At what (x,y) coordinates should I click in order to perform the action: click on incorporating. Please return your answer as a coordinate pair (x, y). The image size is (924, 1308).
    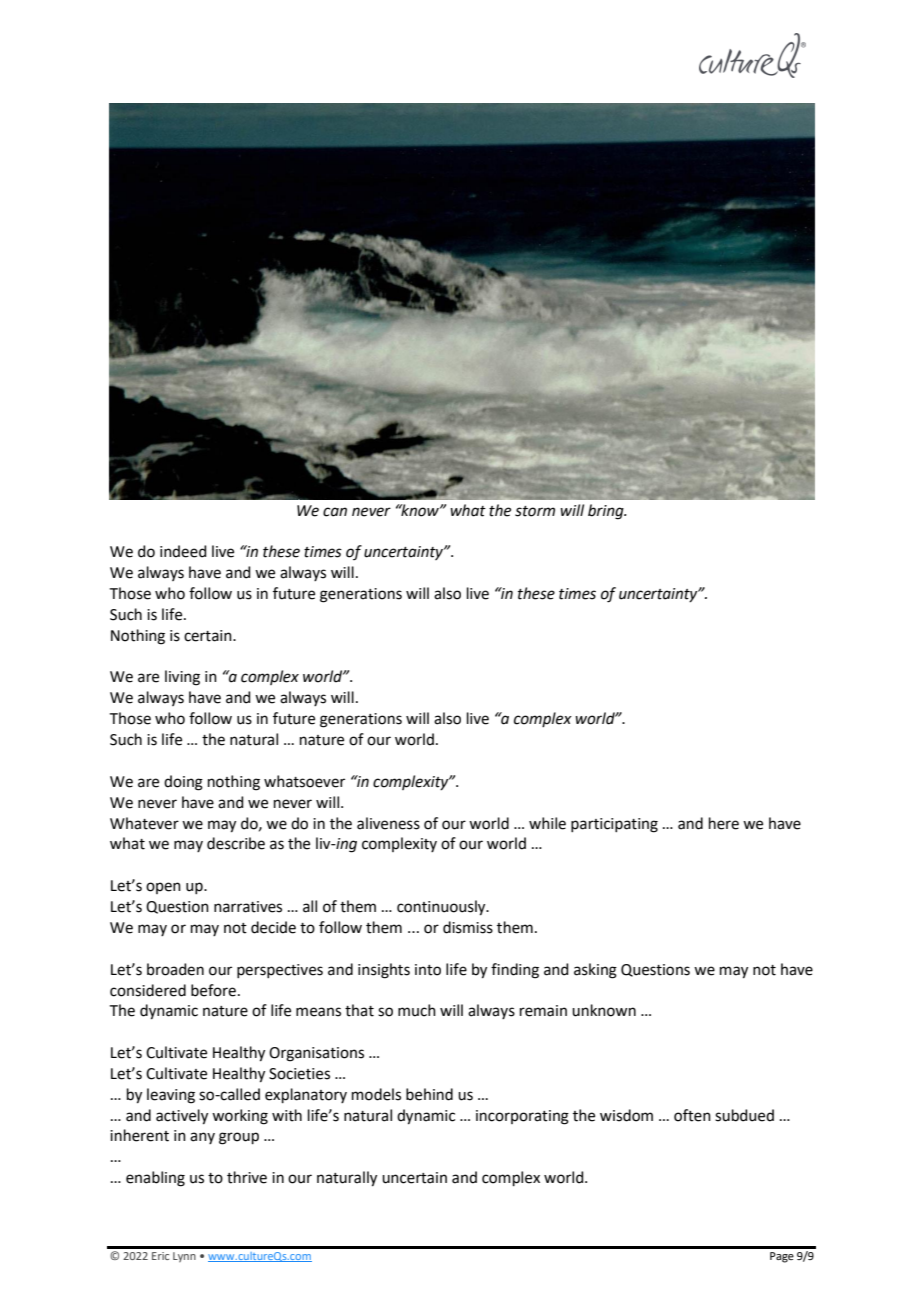
    Looking at the image, I should click on (522, 1117).
